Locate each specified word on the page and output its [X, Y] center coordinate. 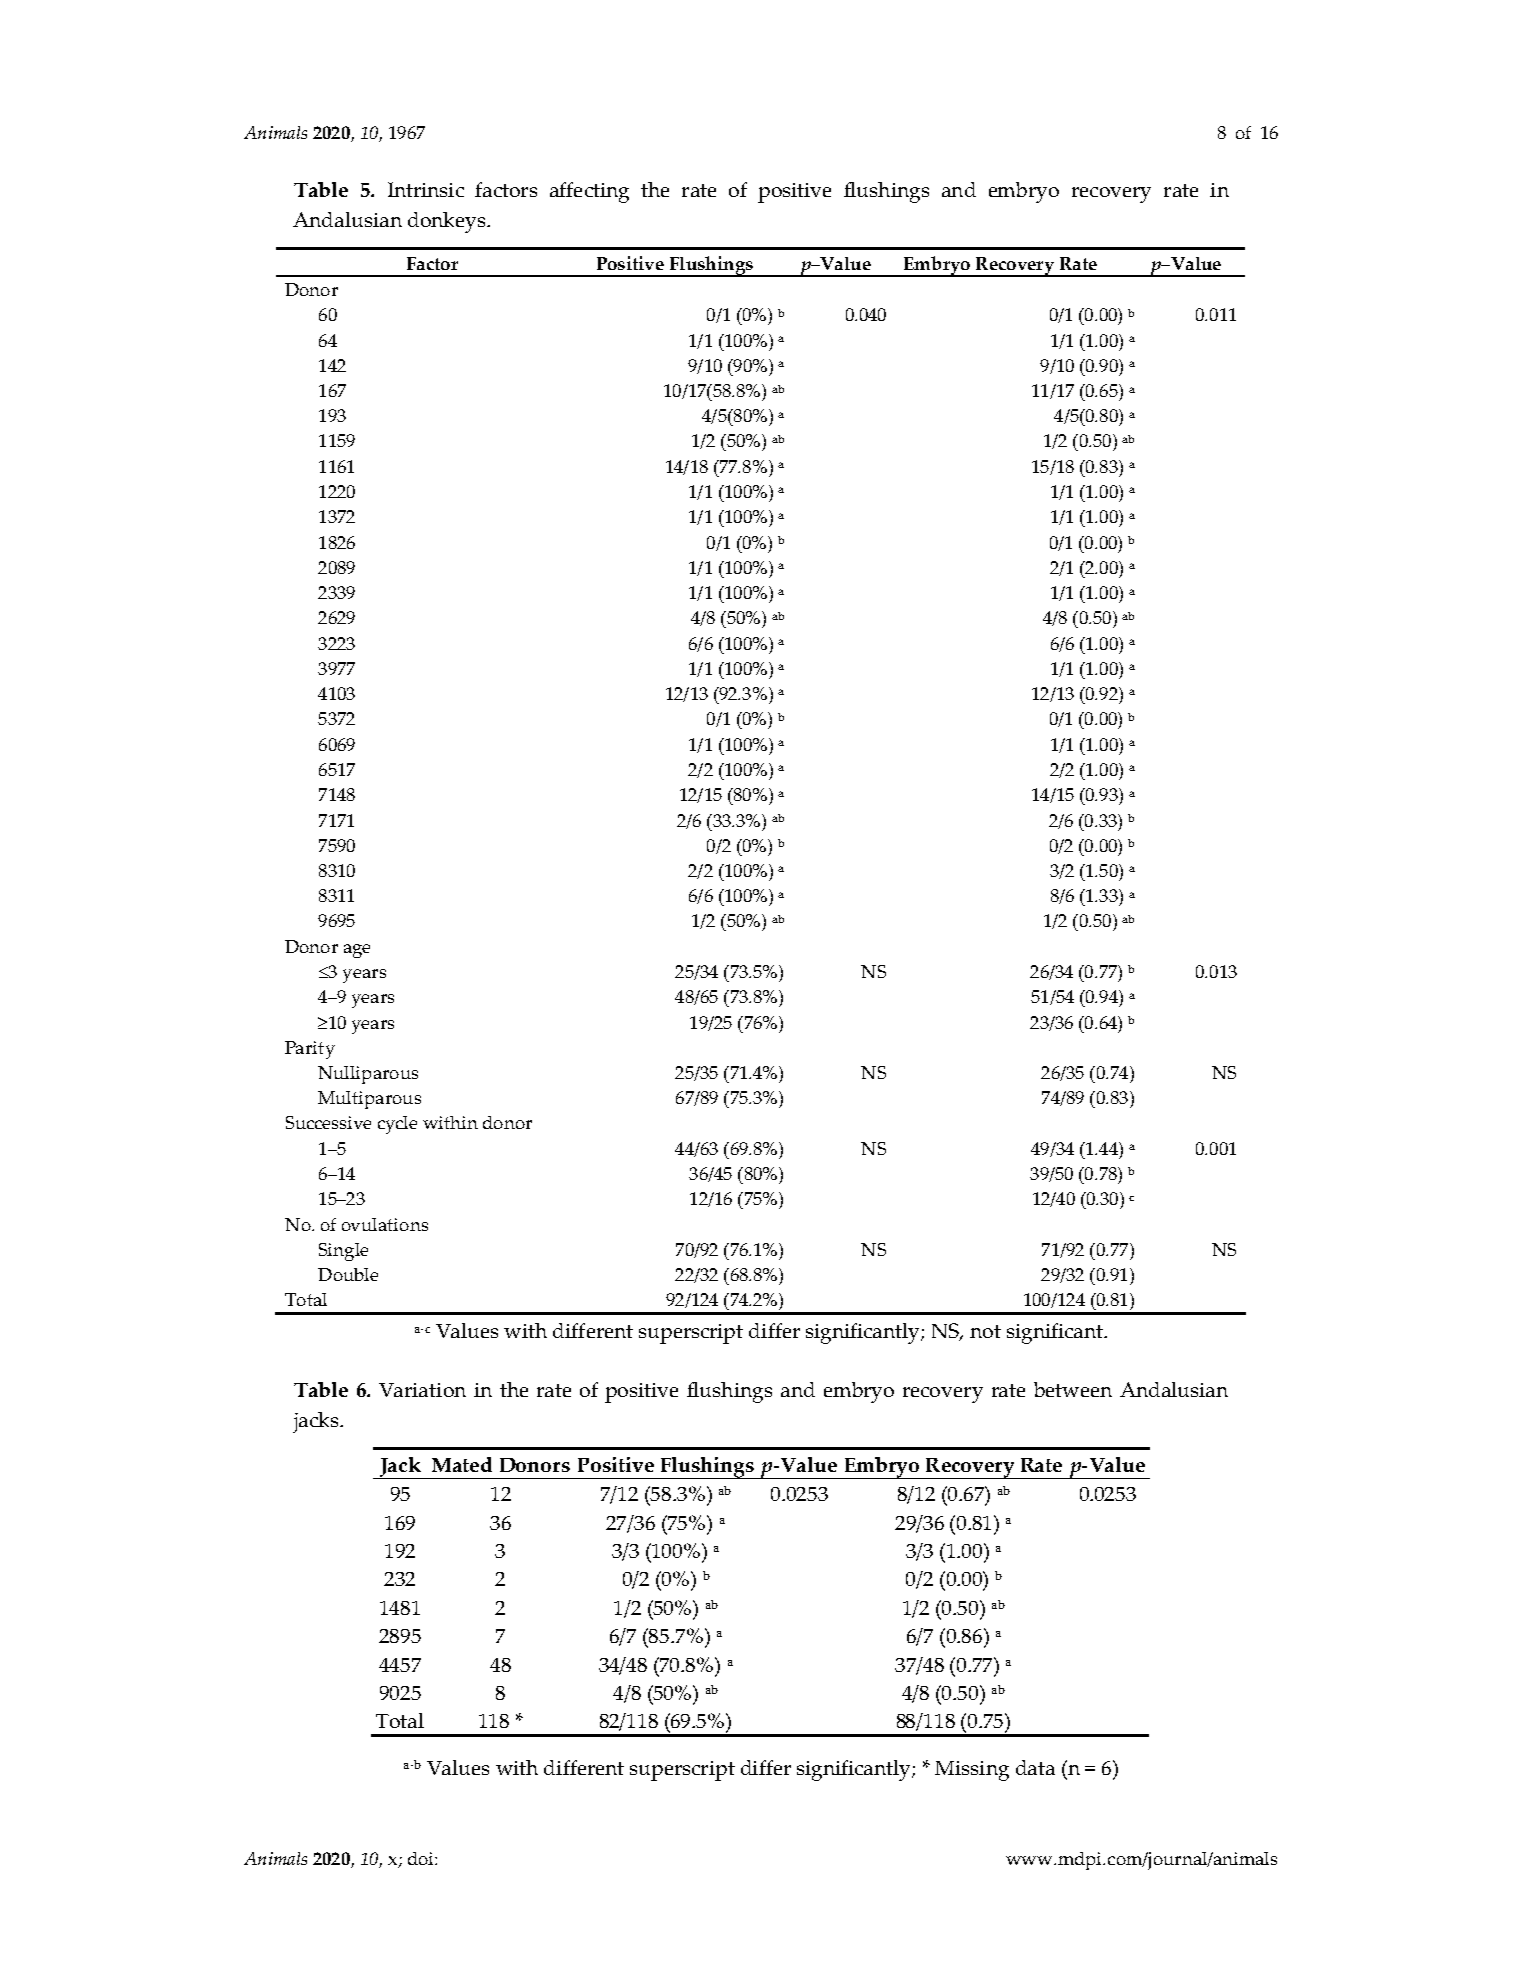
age [357, 951]
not [985, 1331]
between [1073, 1389]
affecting [589, 192]
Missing [972, 1771]
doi [422, 1858]
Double [348, 1274]
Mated [462, 1464]
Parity [310, 1050]
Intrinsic [426, 189]
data [1035, 1767]
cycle [397, 1125]
